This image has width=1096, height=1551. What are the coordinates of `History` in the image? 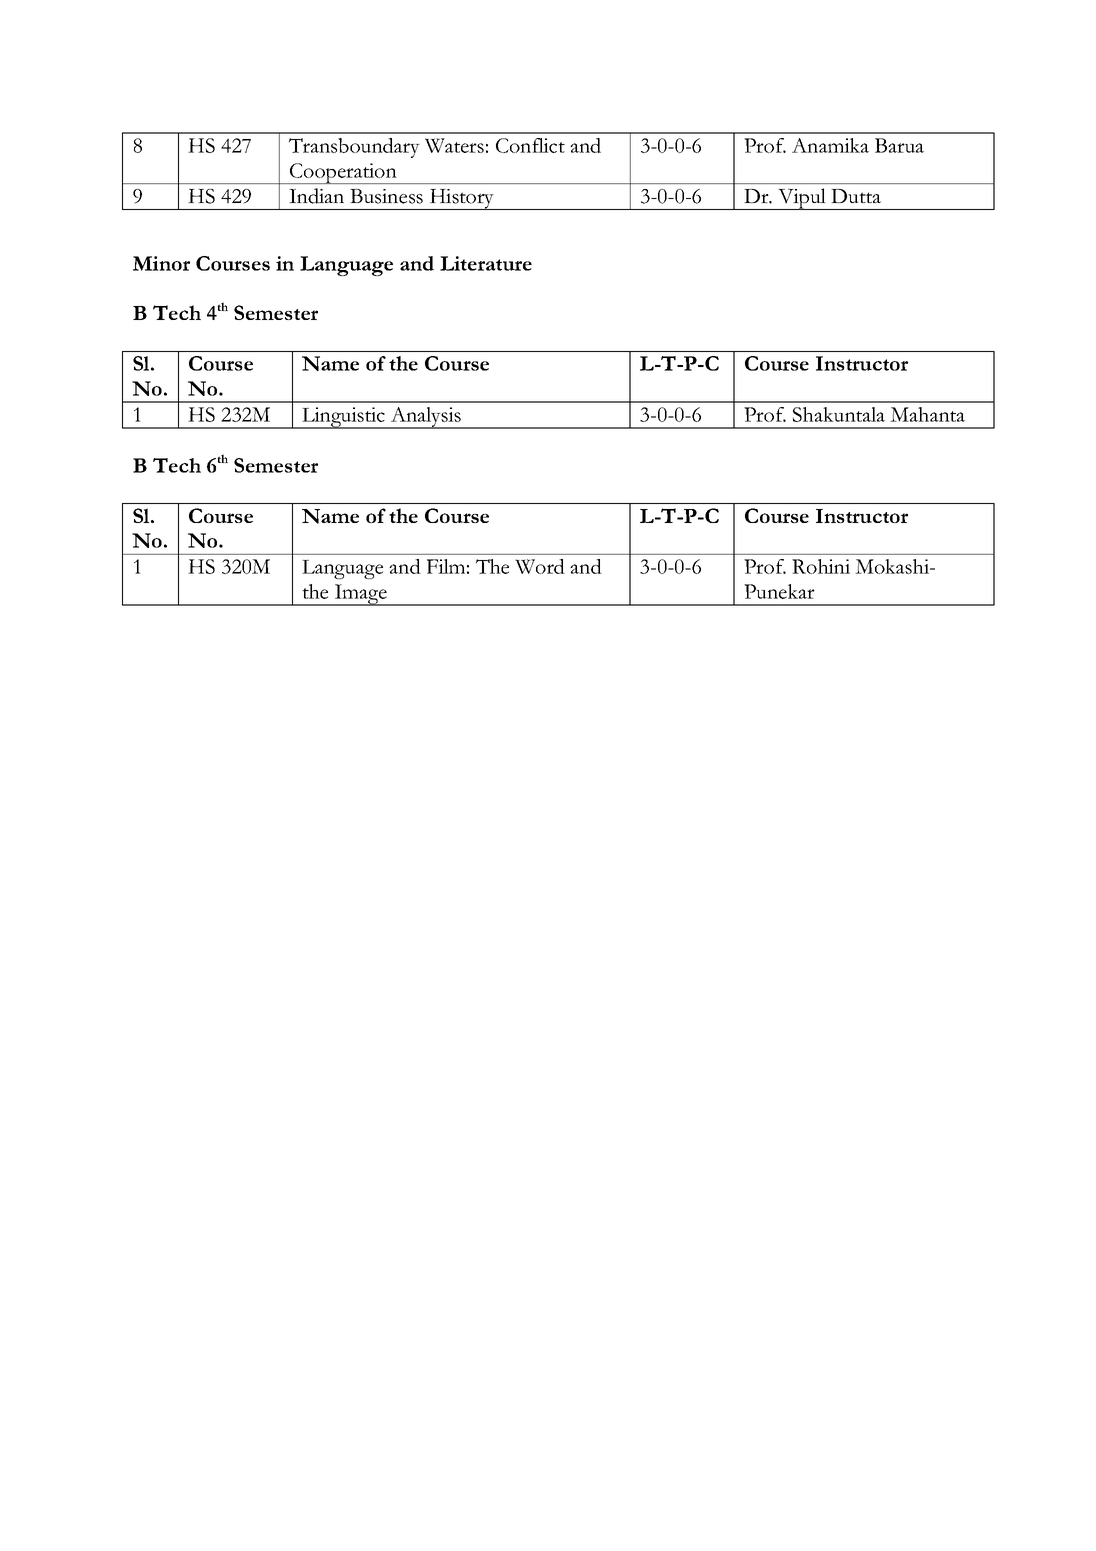 It's located at (462, 199).
